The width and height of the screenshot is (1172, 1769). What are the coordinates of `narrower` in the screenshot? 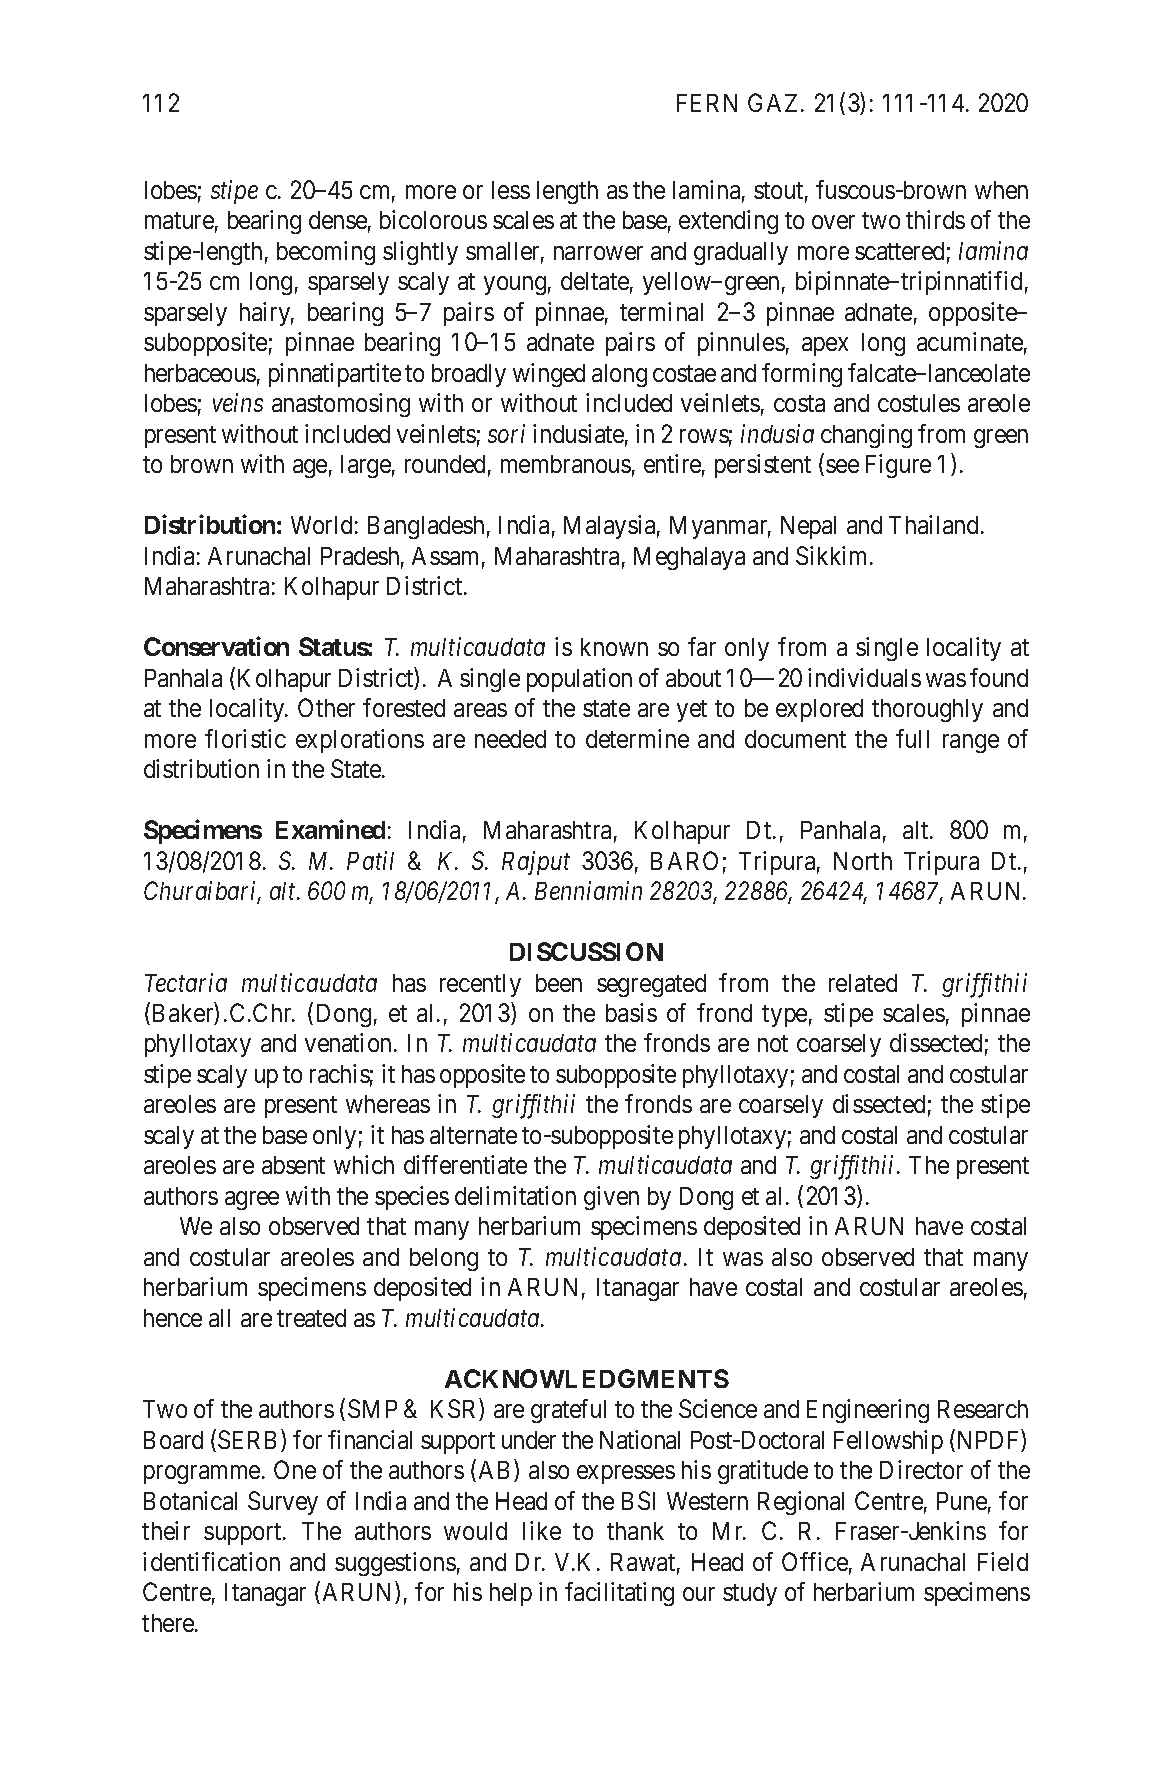 It's located at (598, 253).
